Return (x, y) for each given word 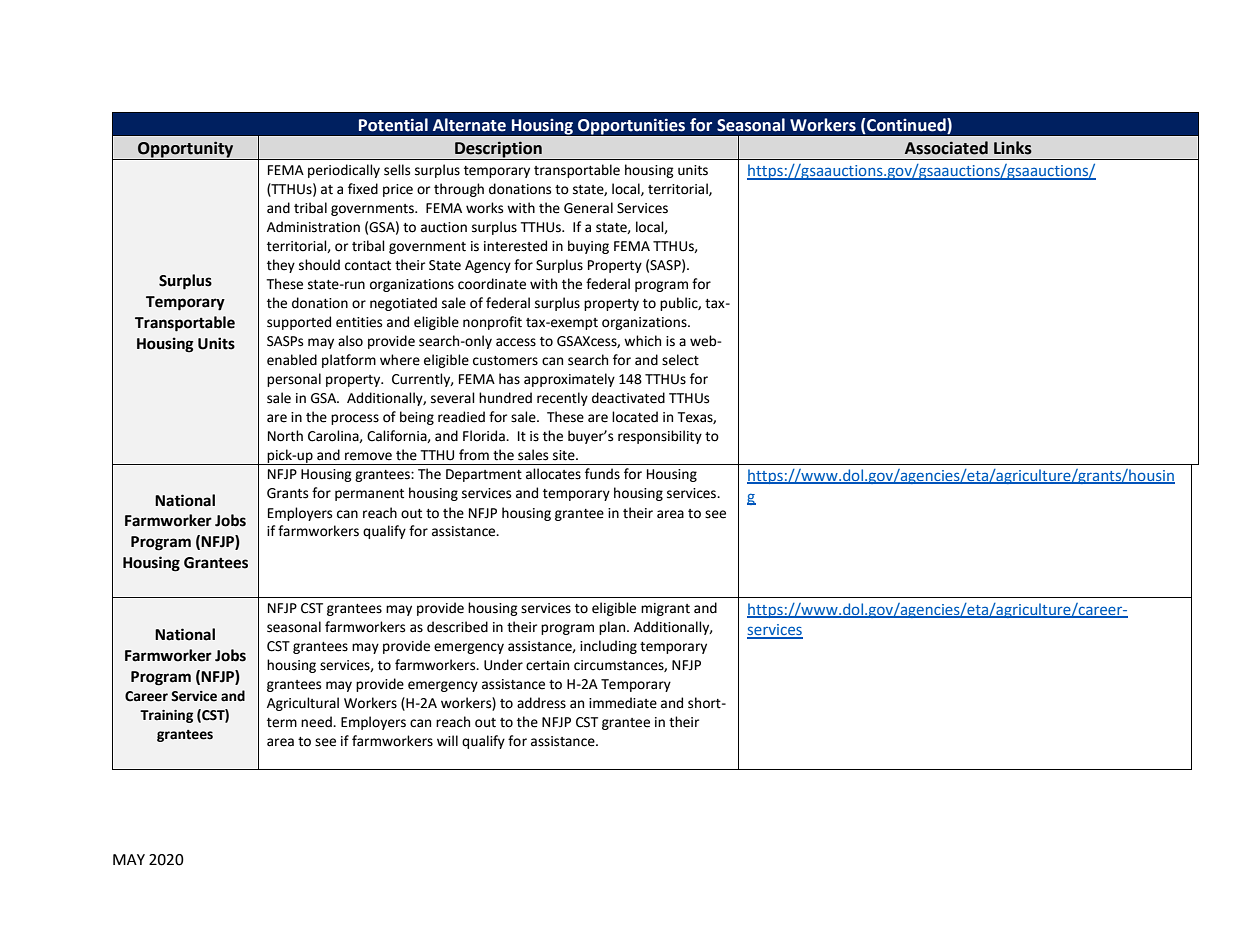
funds (602, 474)
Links (1013, 148)
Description (498, 150)
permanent (369, 495)
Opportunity (186, 150)
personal (294, 380)
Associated (946, 148)
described (457, 627)
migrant (665, 609)
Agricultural (303, 704)
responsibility (660, 437)
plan (613, 628)
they (281, 266)
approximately (569, 380)
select (680, 360)
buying (588, 247)
